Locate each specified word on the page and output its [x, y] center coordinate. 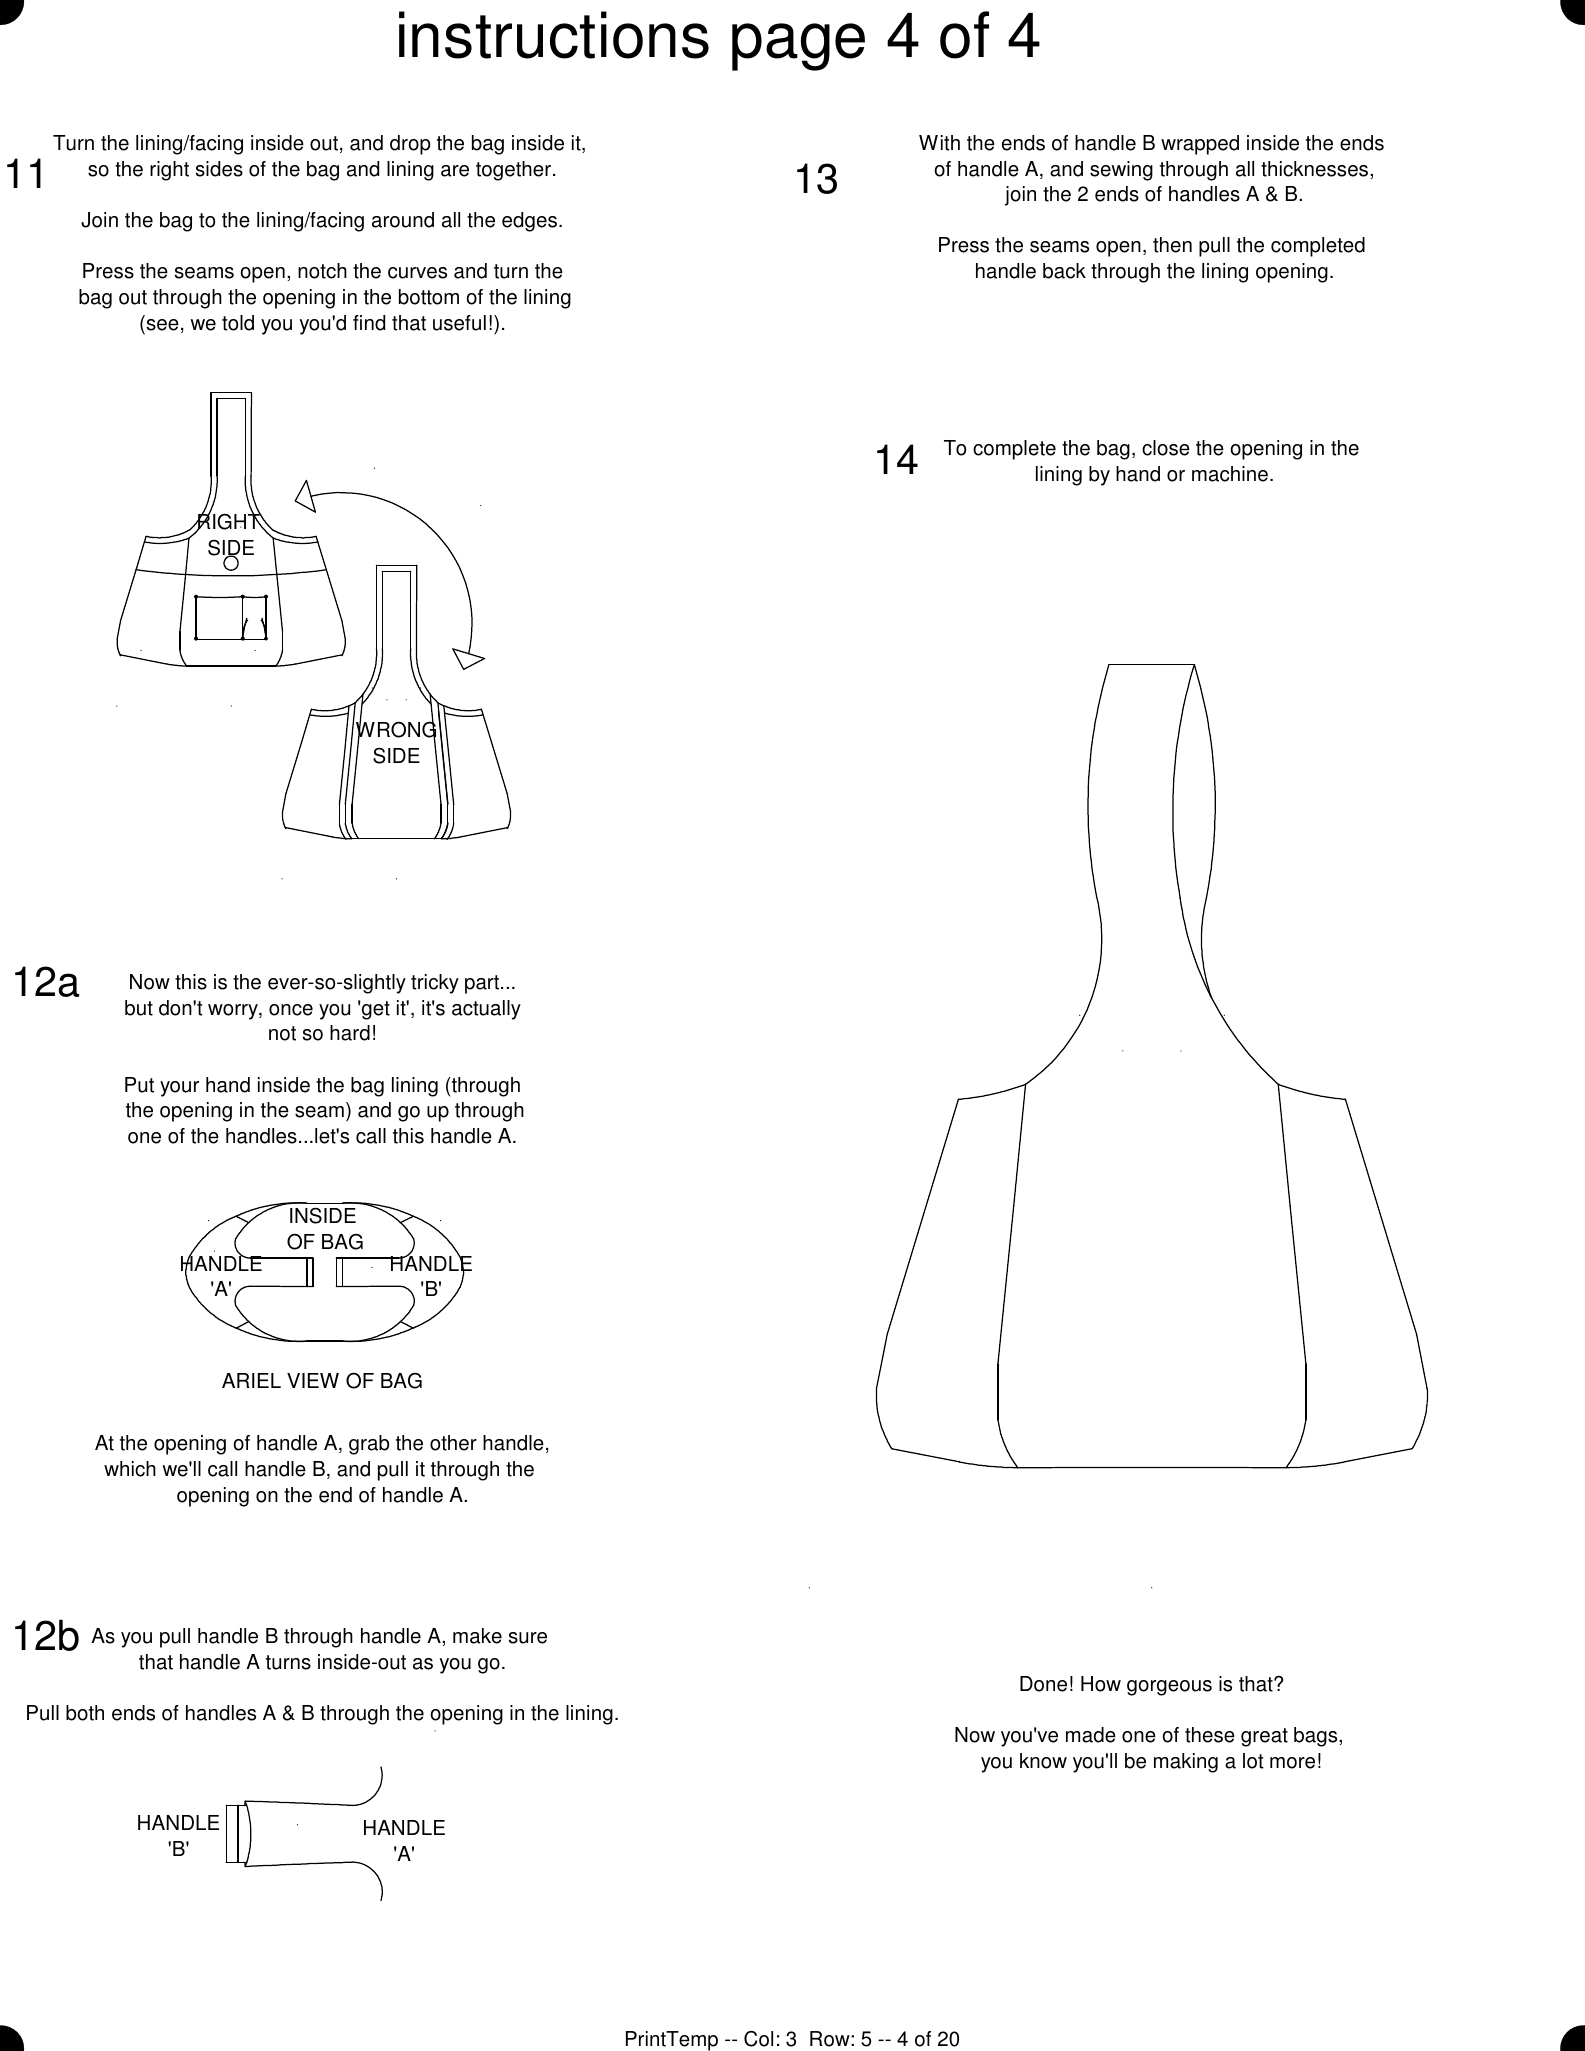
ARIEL [251, 1380]
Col [758, 2039]
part [483, 984]
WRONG [397, 730]
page [798, 47]
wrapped [1200, 145]
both [85, 1713]
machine [1230, 474]
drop [410, 145]
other [453, 1443]
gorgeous [1169, 1688]
